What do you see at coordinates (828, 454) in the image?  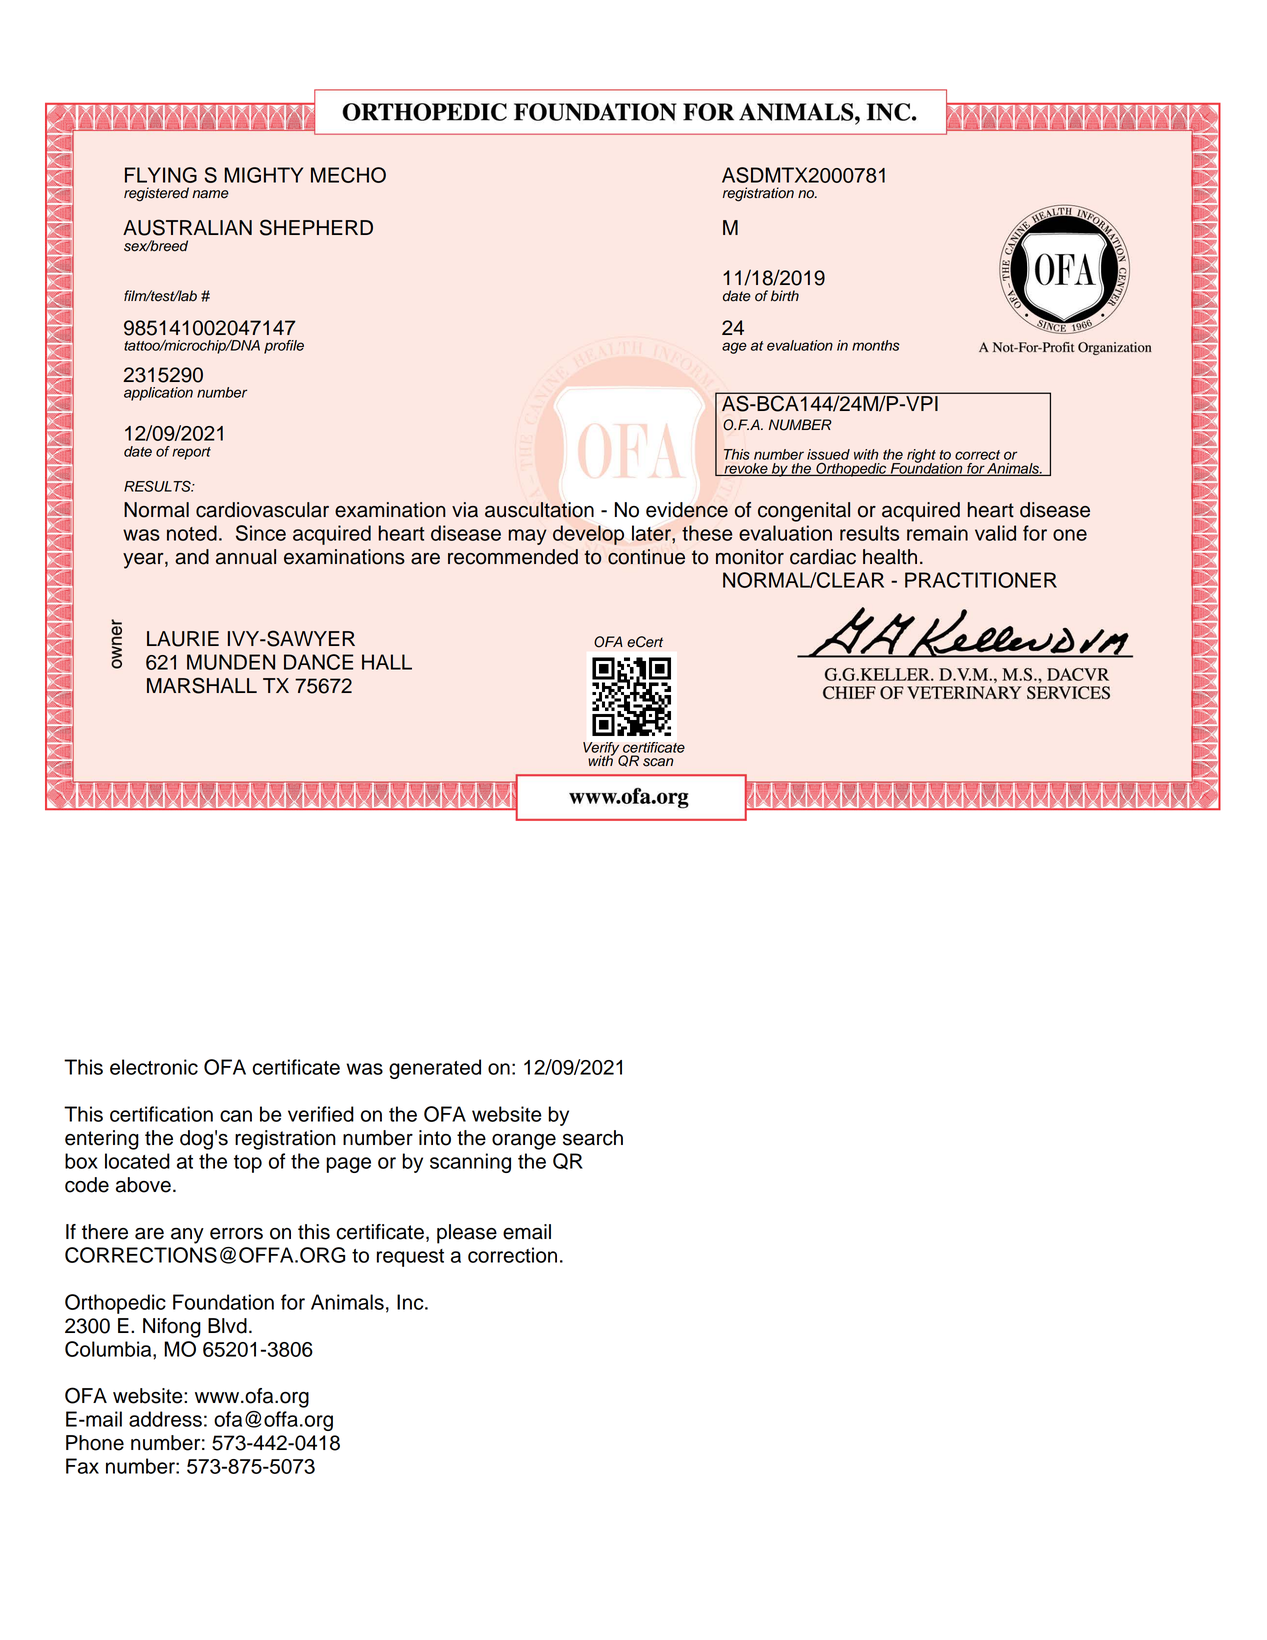 I see `issued` at bounding box center [828, 454].
